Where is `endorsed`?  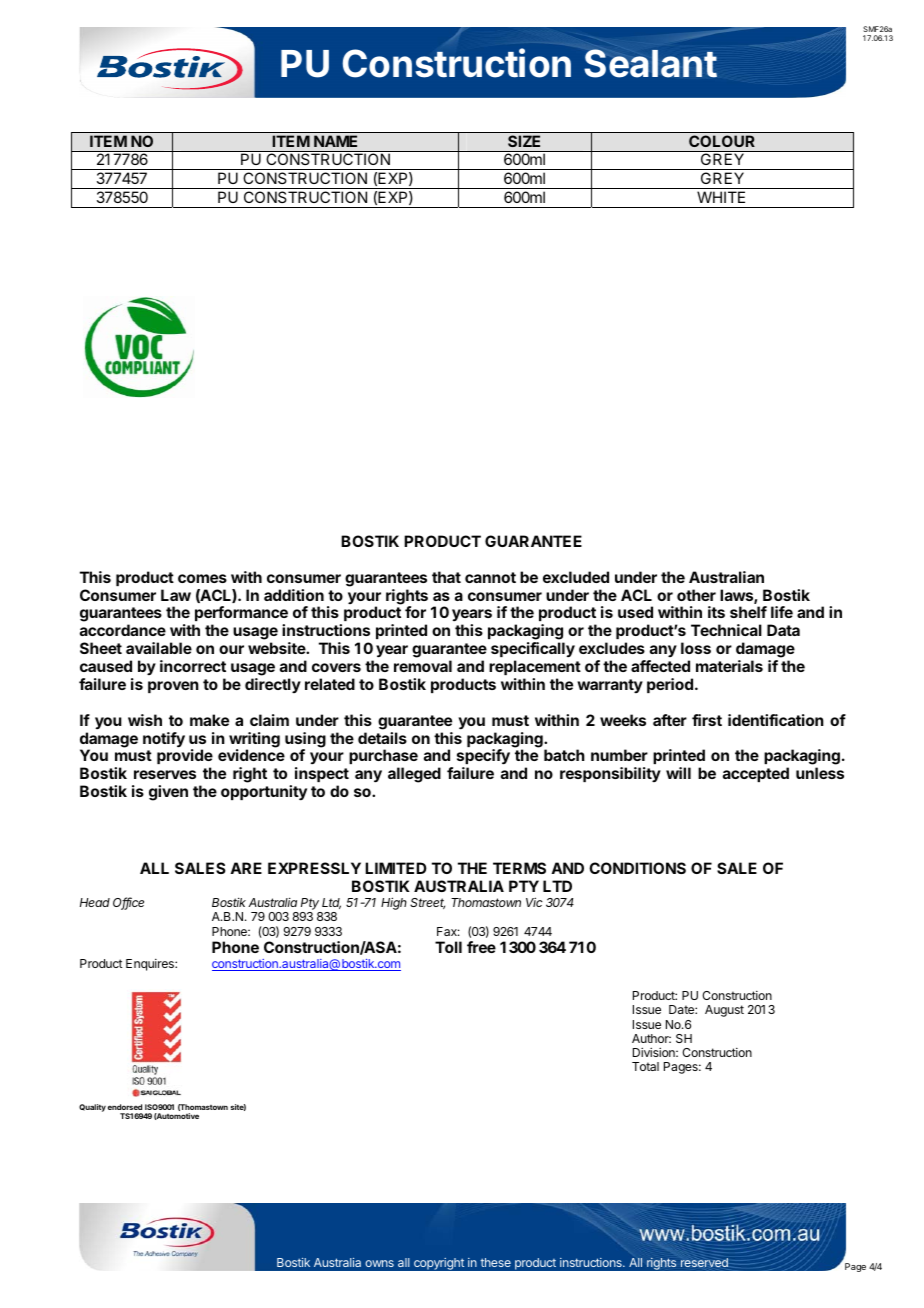
endorsed is located at coordinates (125, 1107).
